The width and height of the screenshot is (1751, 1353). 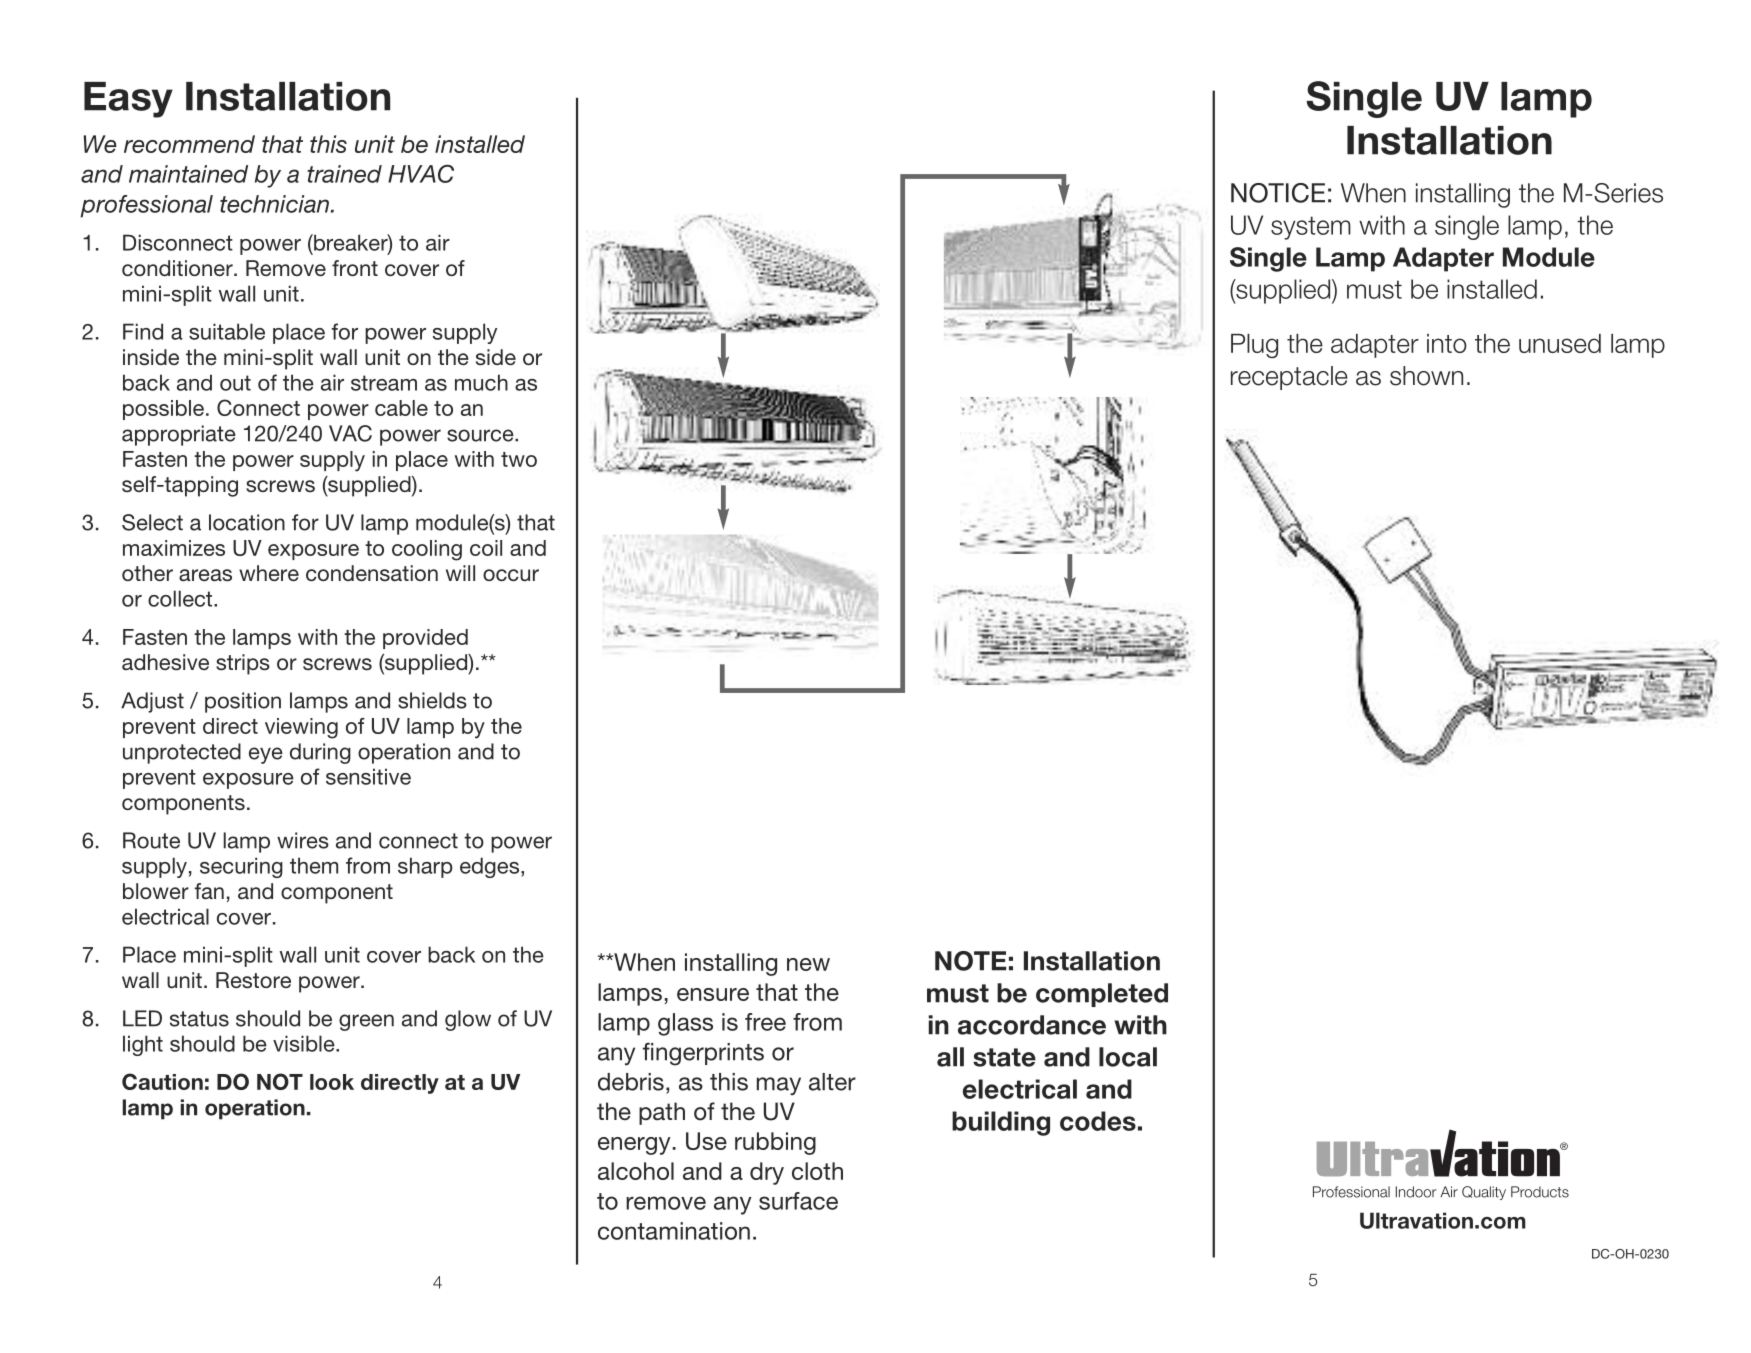 I want to click on completed, so click(x=1102, y=995).
